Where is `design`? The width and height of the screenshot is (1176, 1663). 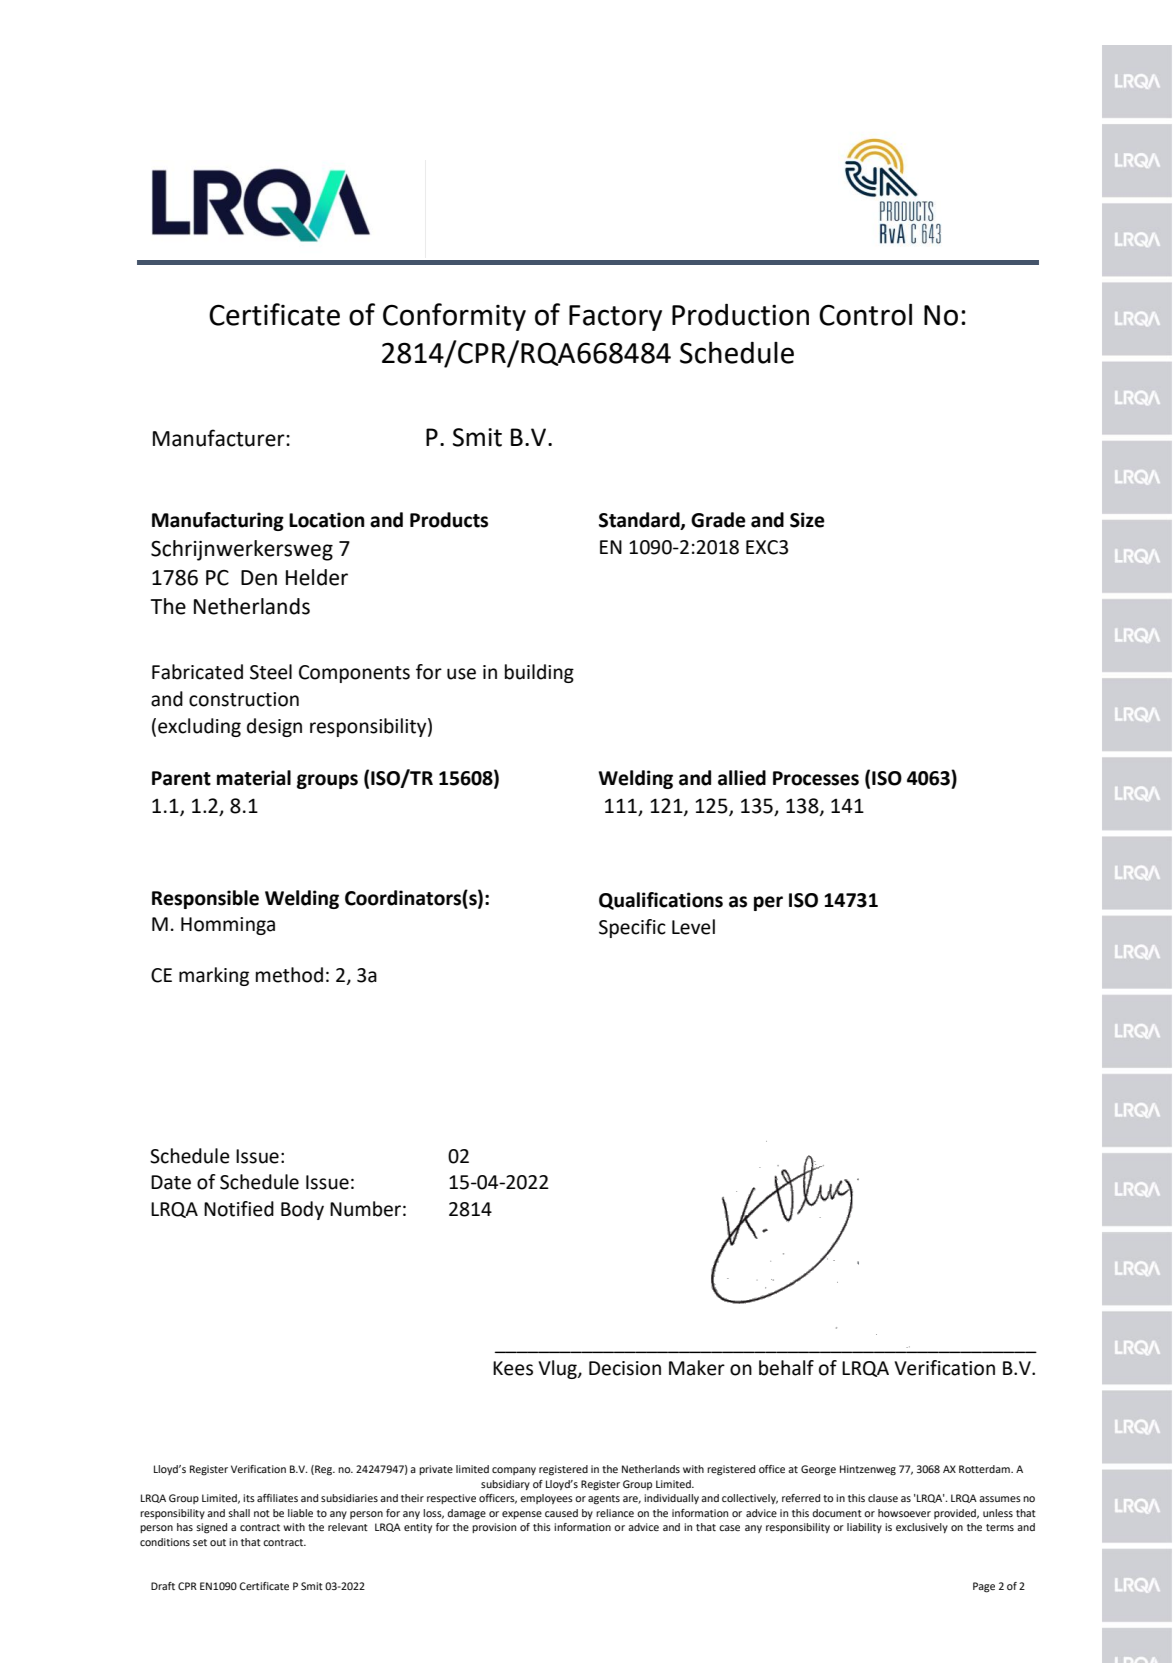 design is located at coordinates (274, 727).
